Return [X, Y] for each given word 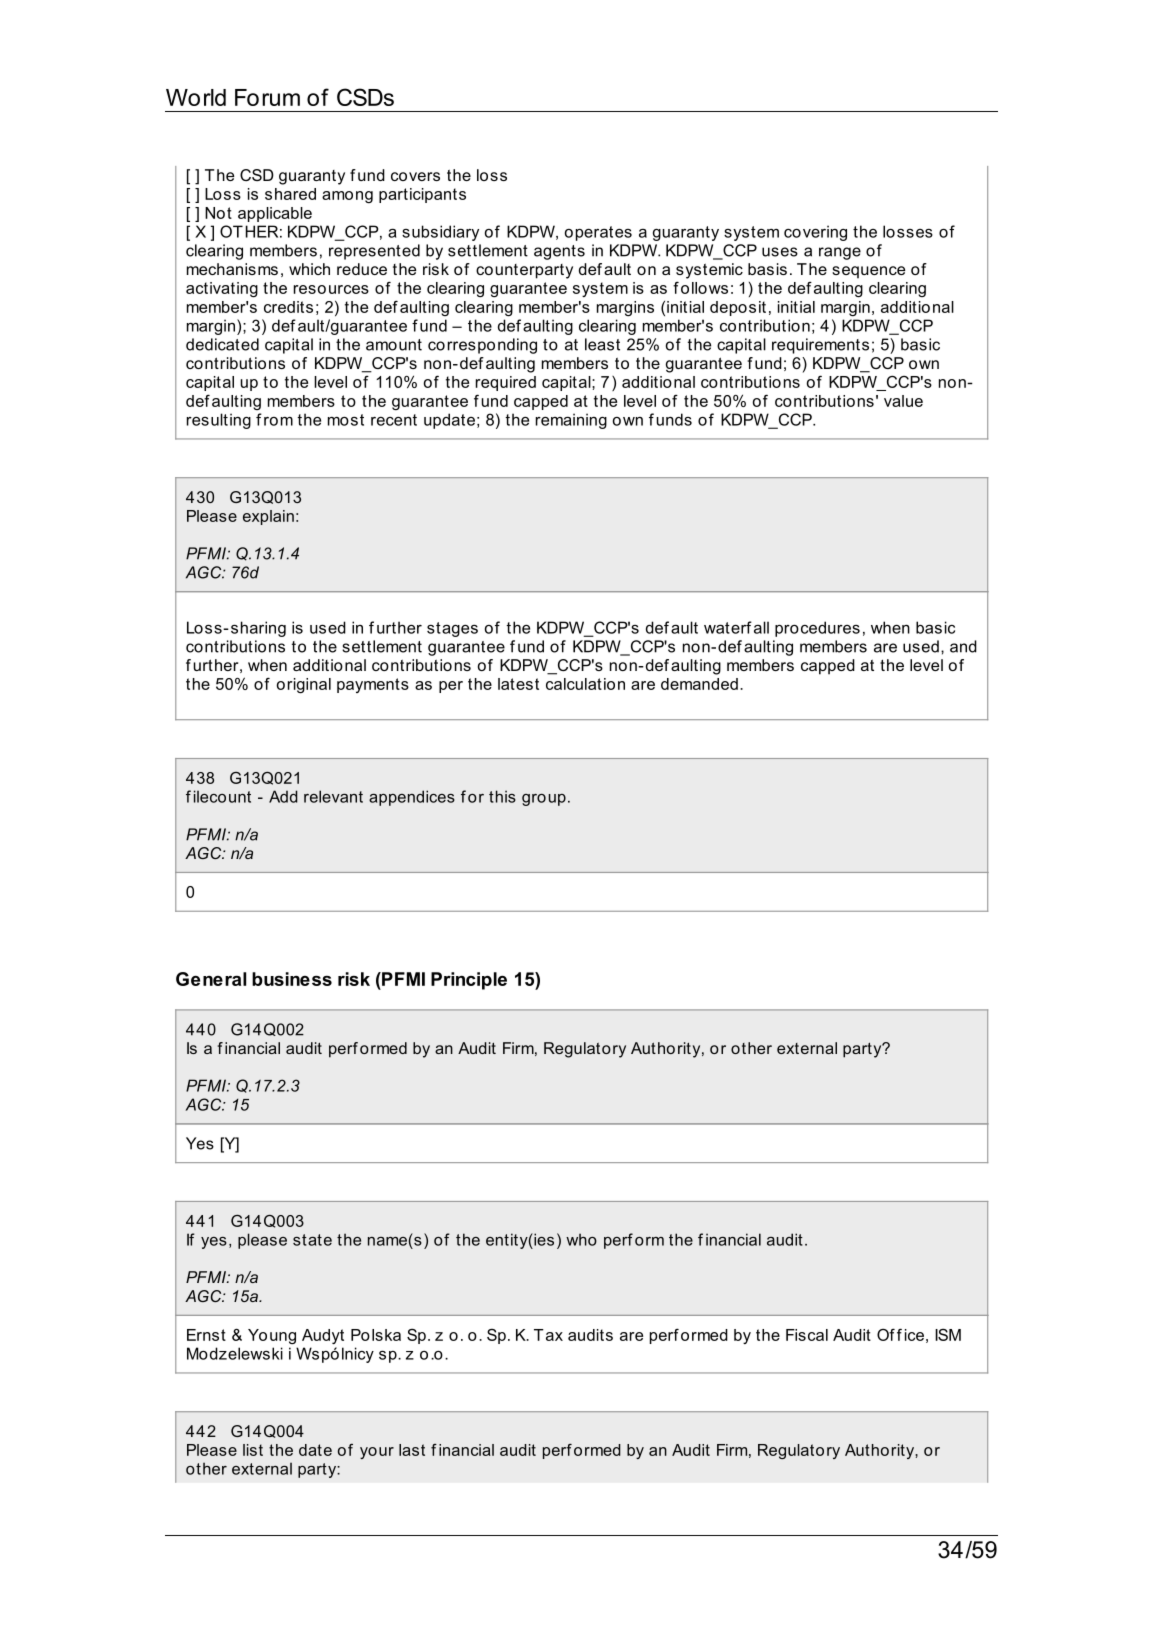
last [412, 1450]
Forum [267, 97]
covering [815, 233]
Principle [469, 981]
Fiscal [807, 1335]
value [903, 401]
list [253, 1450]
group [544, 800]
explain [268, 517]
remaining [571, 421]
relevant [333, 796]
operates [598, 233]
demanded [699, 684]
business [292, 979]
